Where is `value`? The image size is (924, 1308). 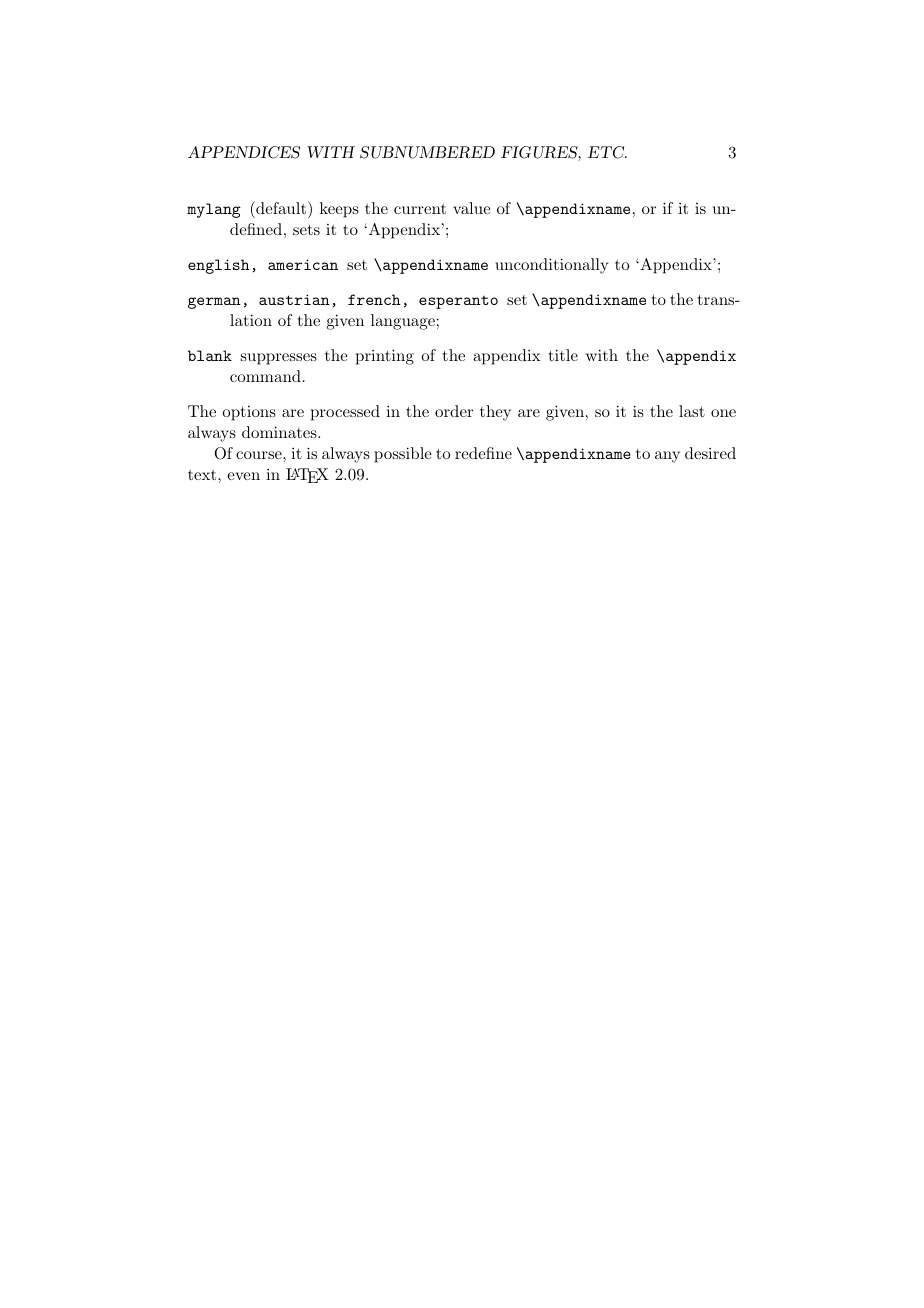 value is located at coordinates (472, 208).
